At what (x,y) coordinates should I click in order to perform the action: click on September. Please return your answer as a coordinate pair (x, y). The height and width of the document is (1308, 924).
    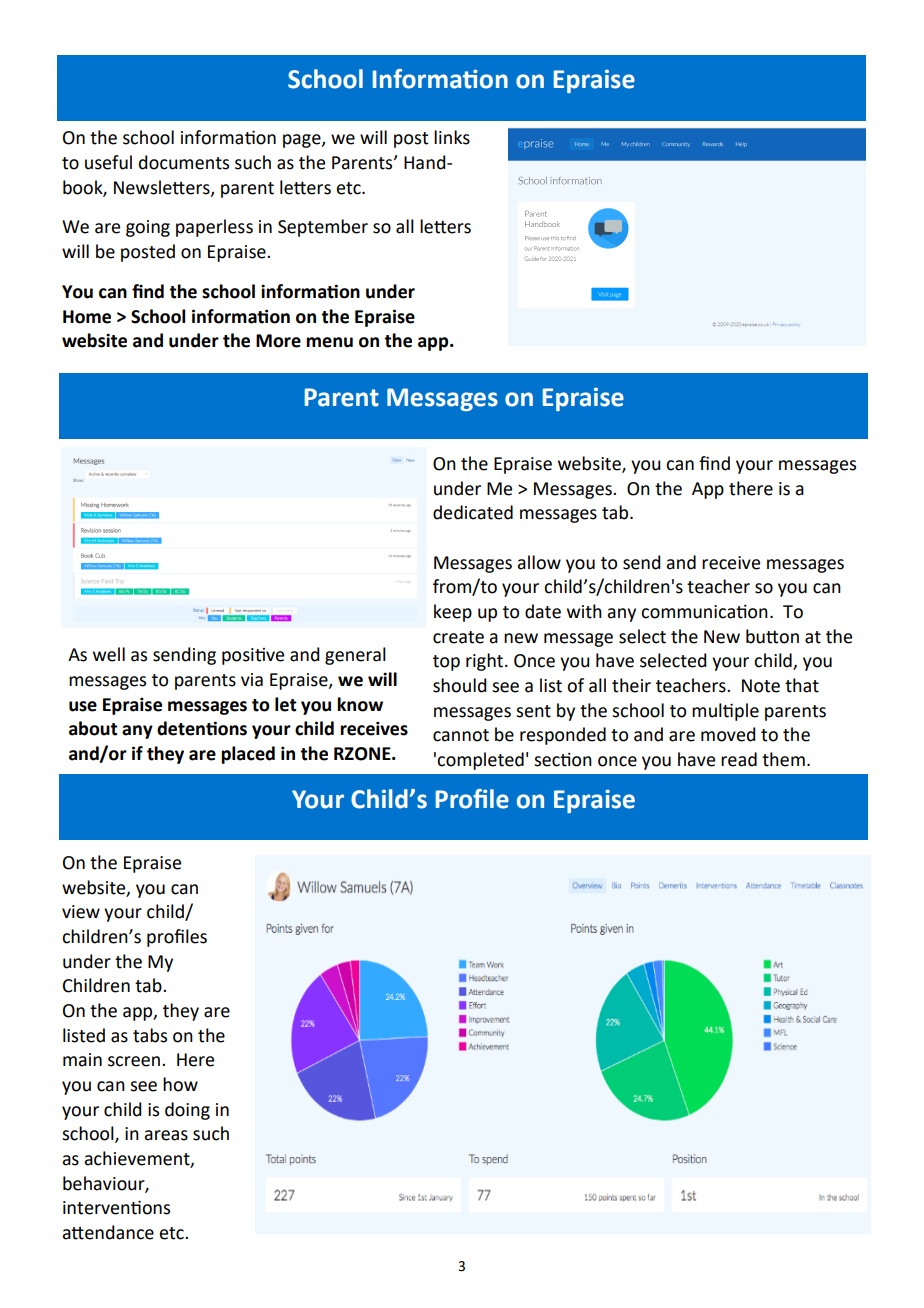
    Looking at the image, I should click on (323, 228).
